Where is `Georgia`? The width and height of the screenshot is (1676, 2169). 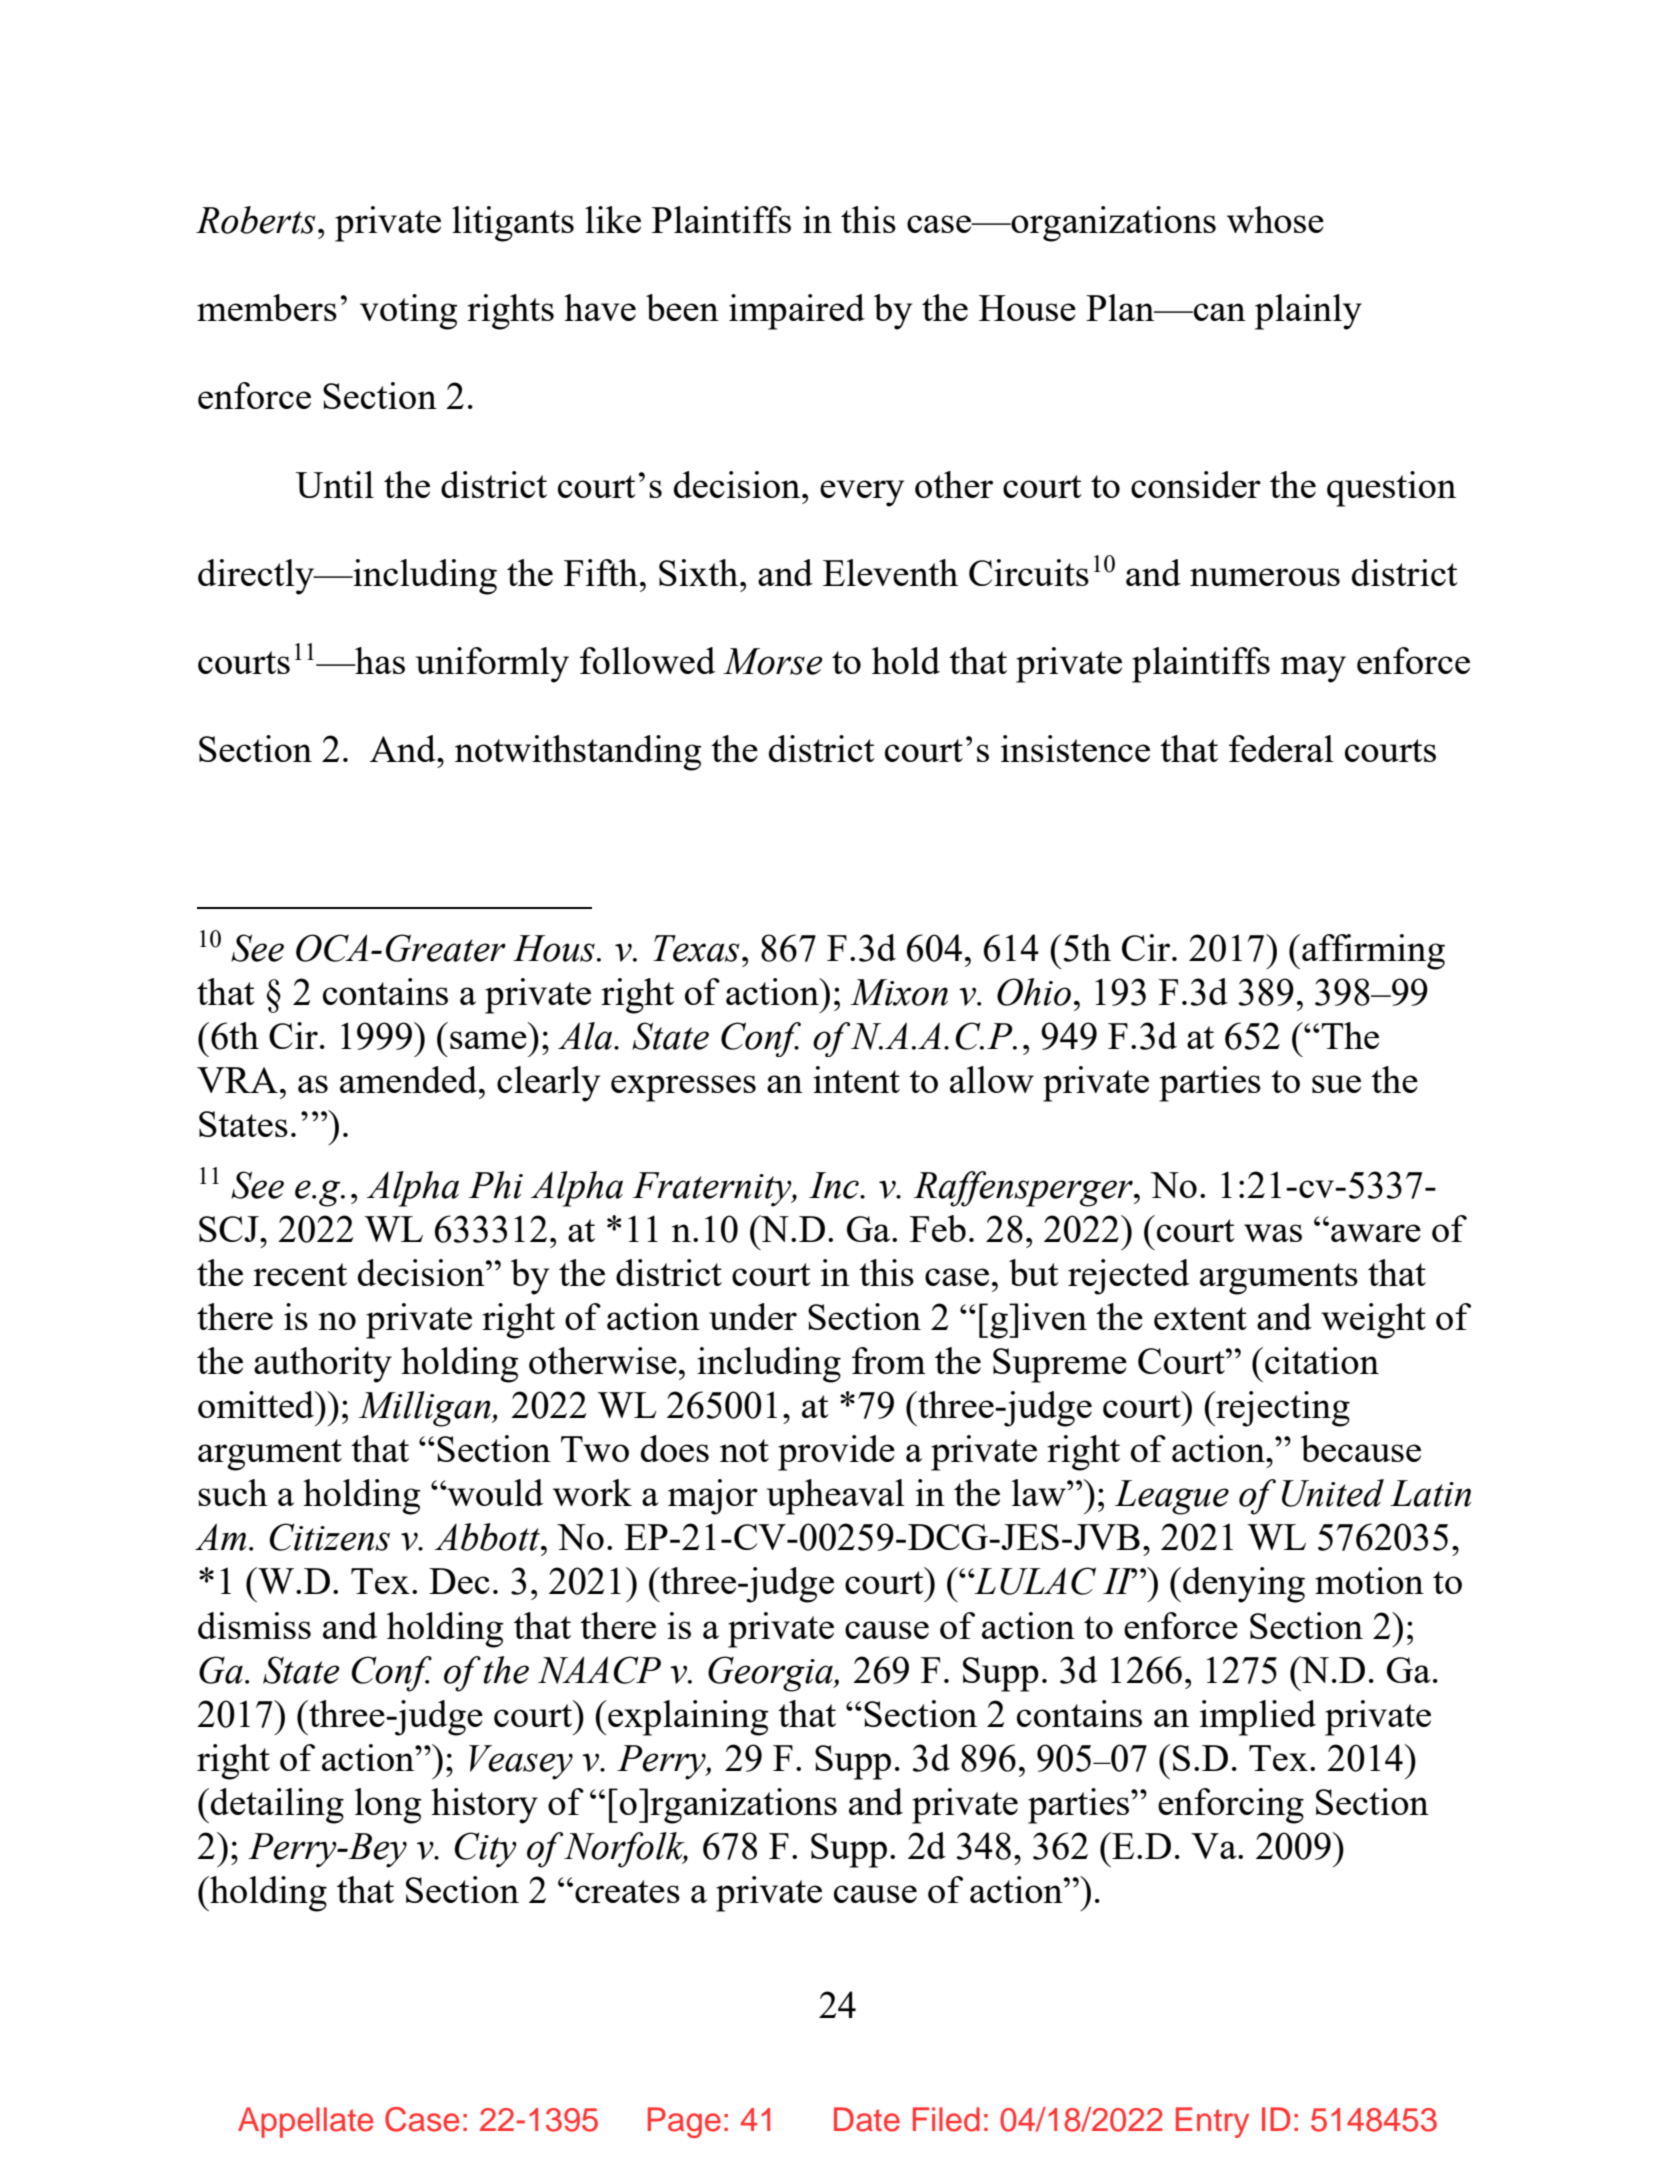 Georgia is located at coordinates (771, 1674).
